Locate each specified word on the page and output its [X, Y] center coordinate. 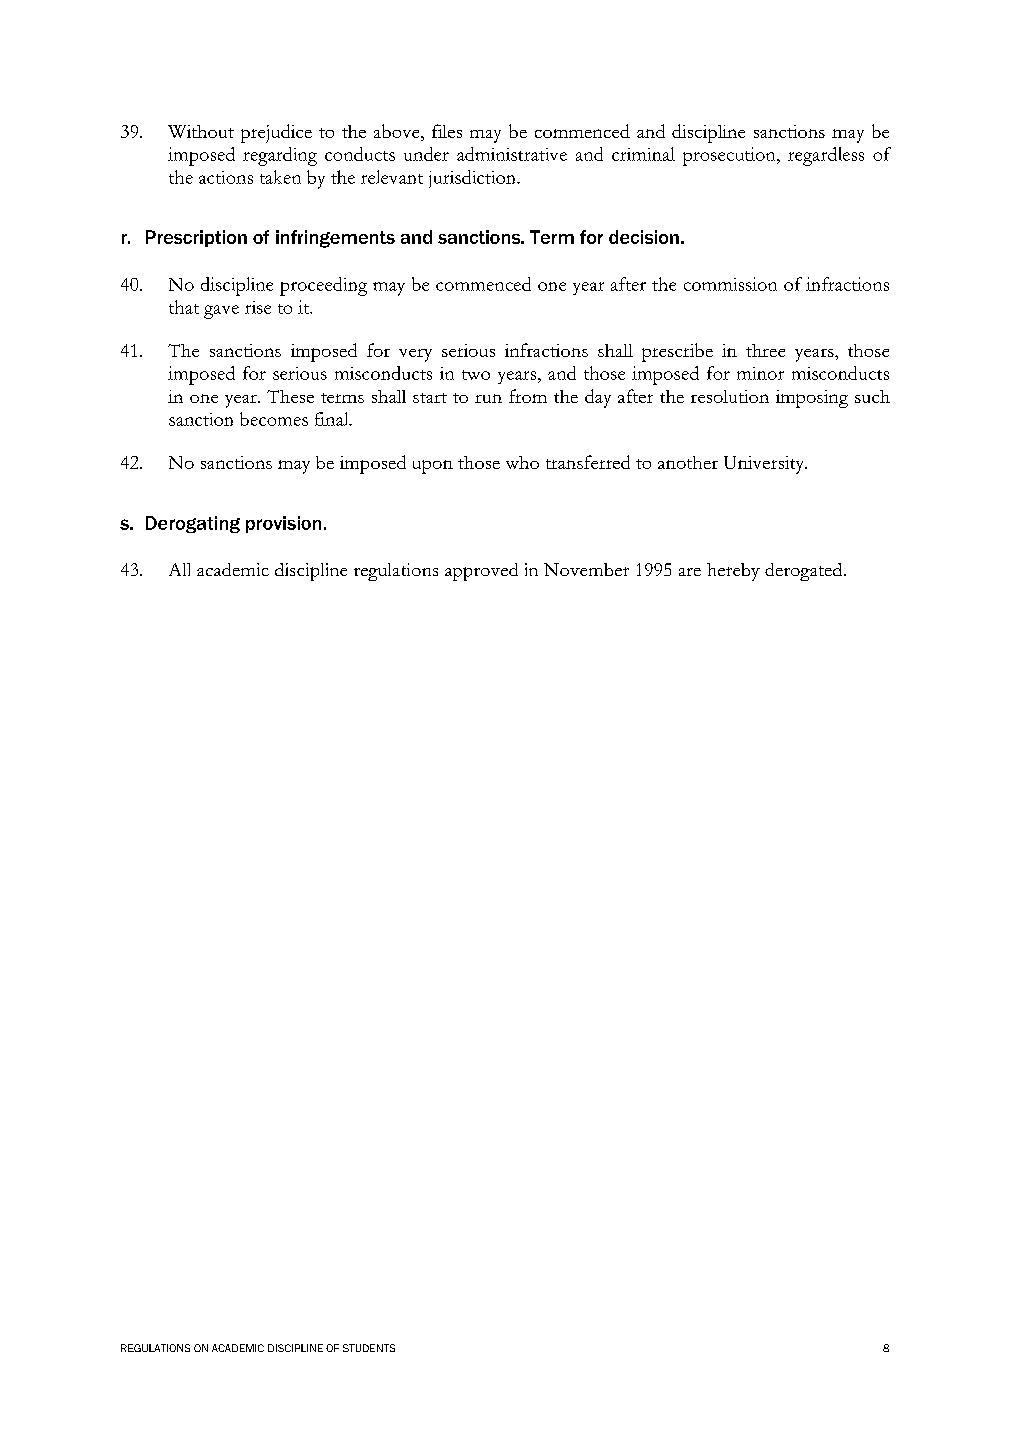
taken [280, 177]
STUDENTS [369, 1348]
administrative [512, 154]
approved [481, 572]
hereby [733, 572]
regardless [826, 156]
